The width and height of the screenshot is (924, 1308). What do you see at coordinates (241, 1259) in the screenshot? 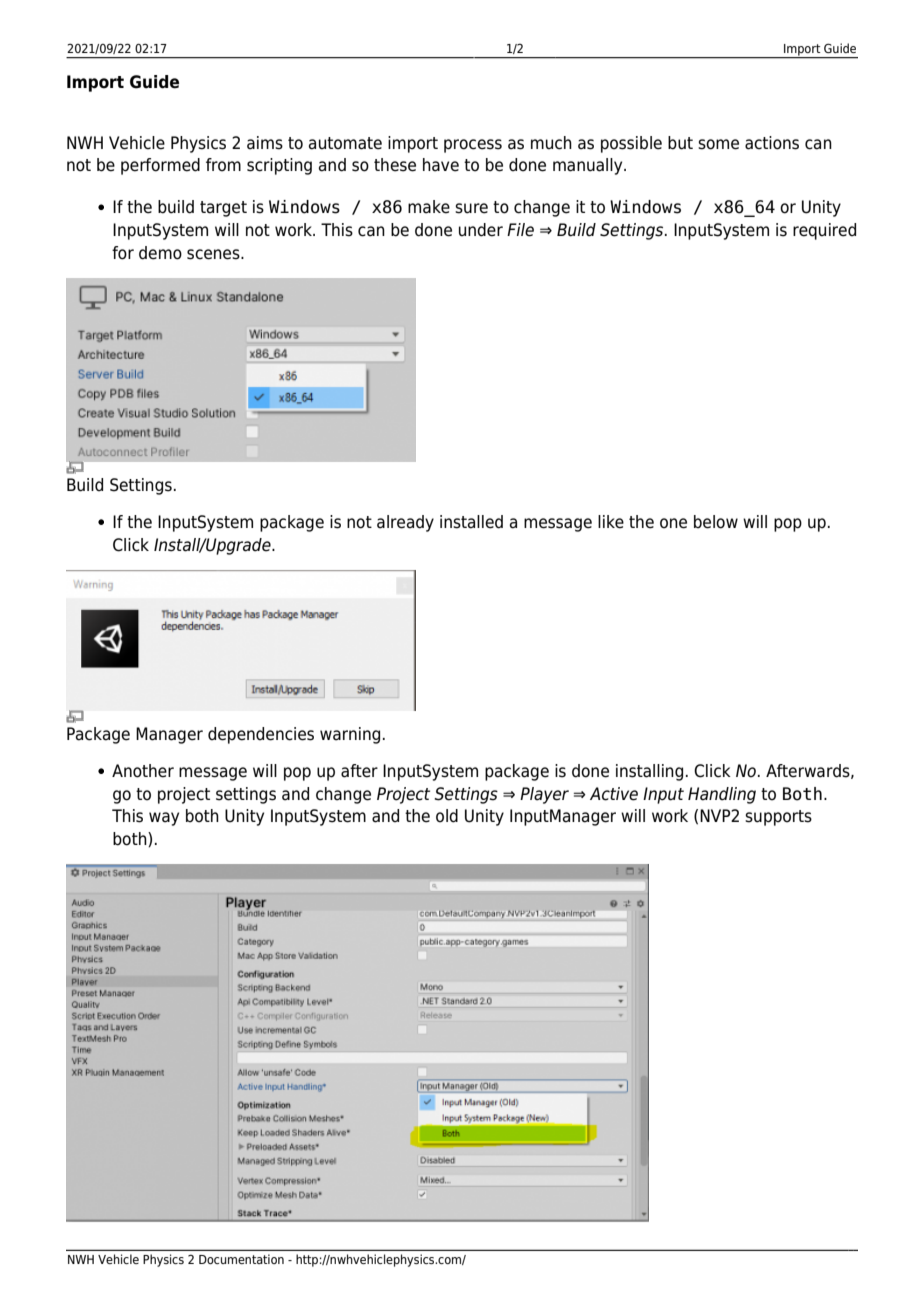
I see `Documentation` at bounding box center [241, 1259].
